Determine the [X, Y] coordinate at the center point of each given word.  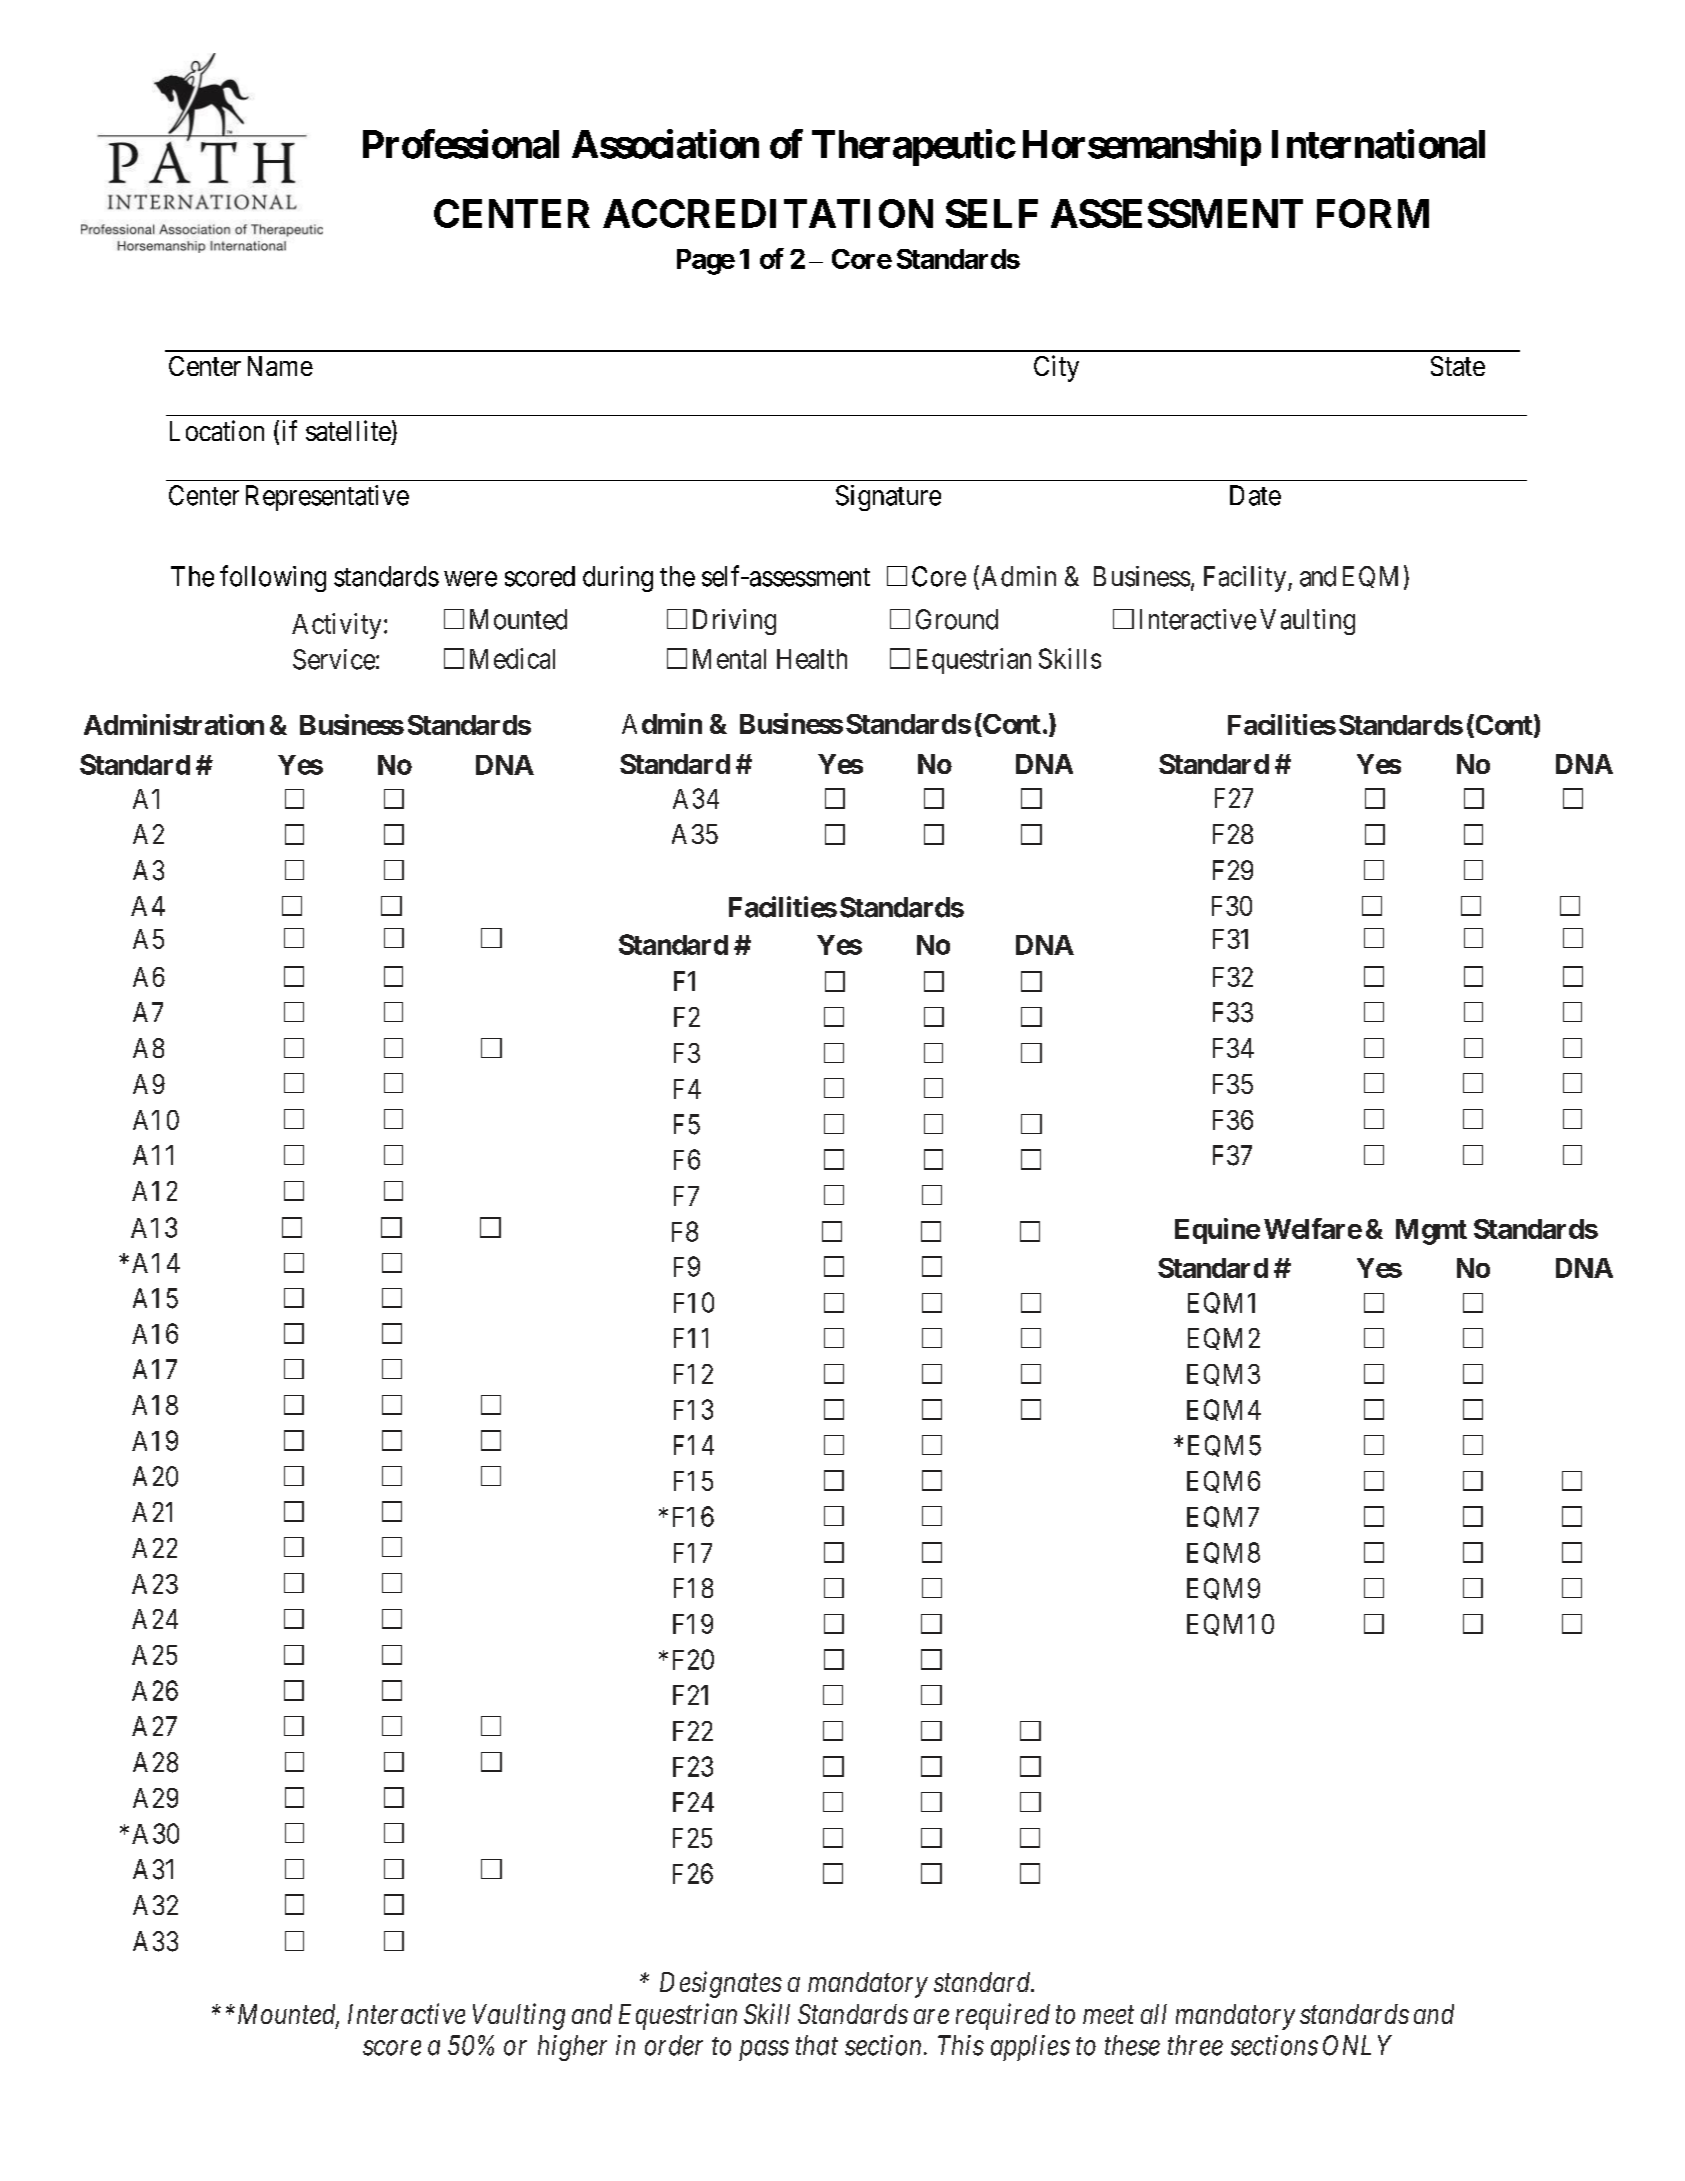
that [817, 2045]
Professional [461, 144]
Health [812, 659]
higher [572, 2048]
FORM [1373, 213]
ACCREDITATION [768, 213]
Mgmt [1431, 1232]
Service [334, 659]
